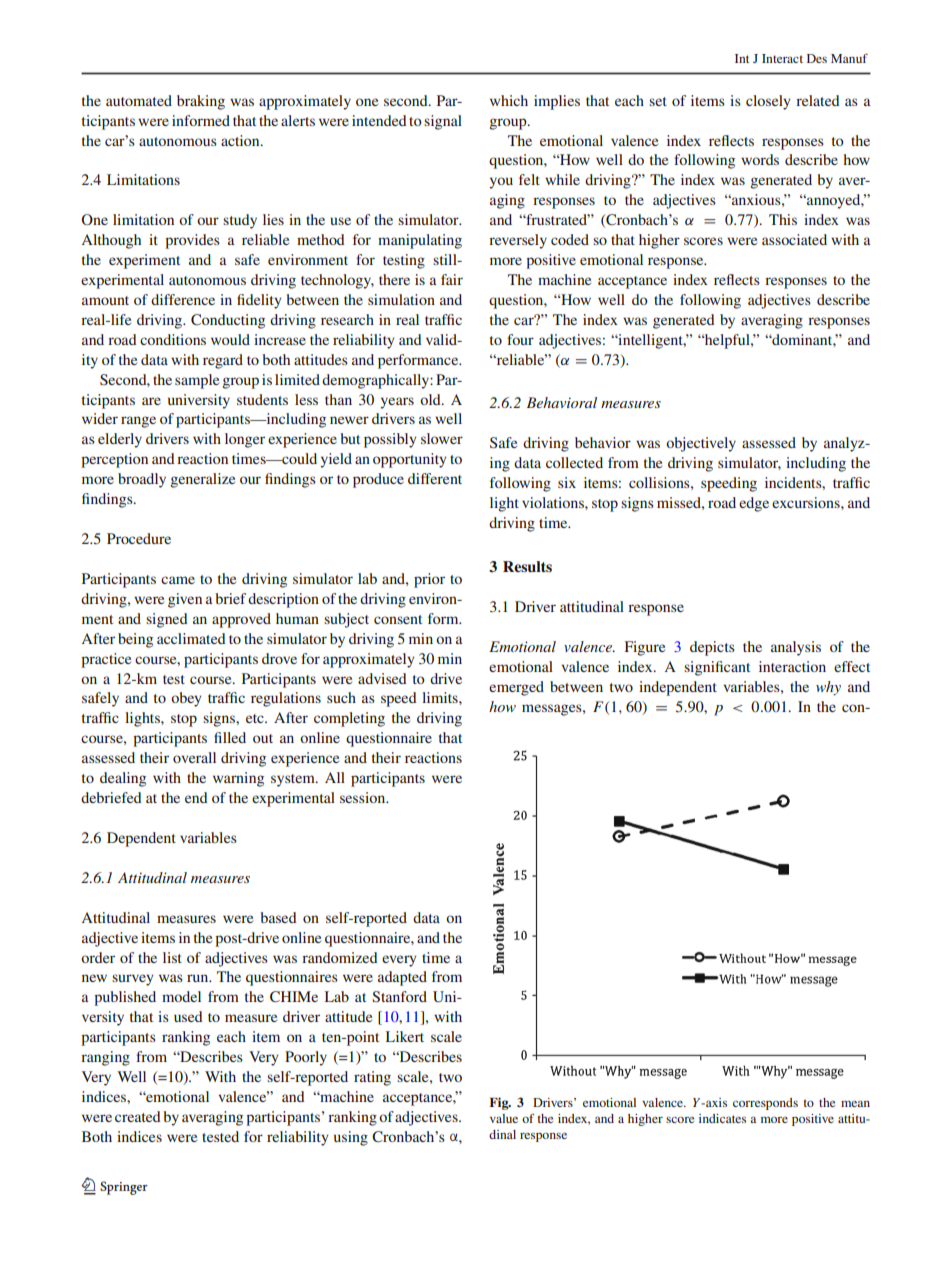 This image has height=1265, width=952. What do you see at coordinates (441, 697) in the image?
I see `limits` at bounding box center [441, 697].
